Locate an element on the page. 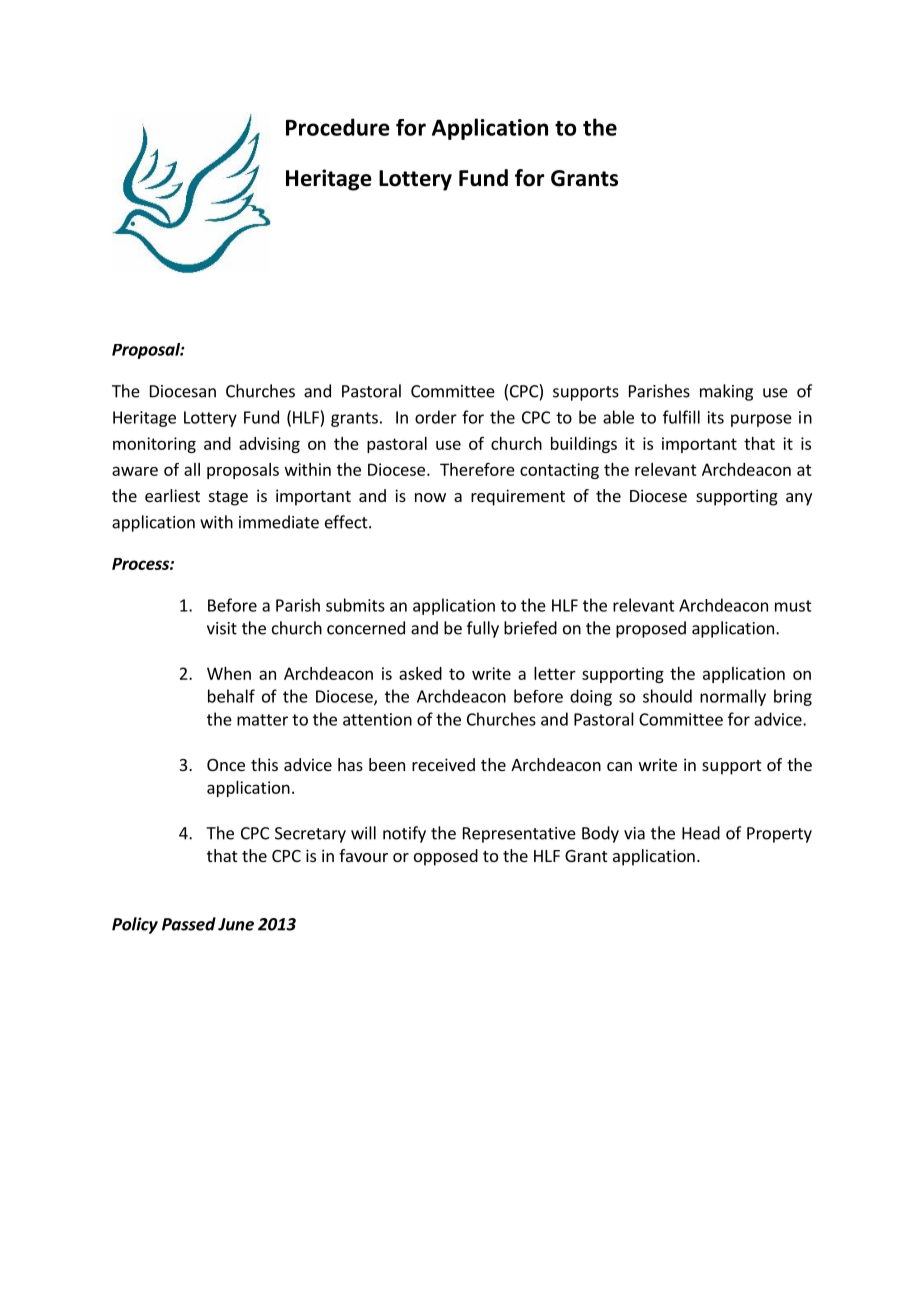 The image size is (924, 1308). June is located at coordinates (236, 924).
